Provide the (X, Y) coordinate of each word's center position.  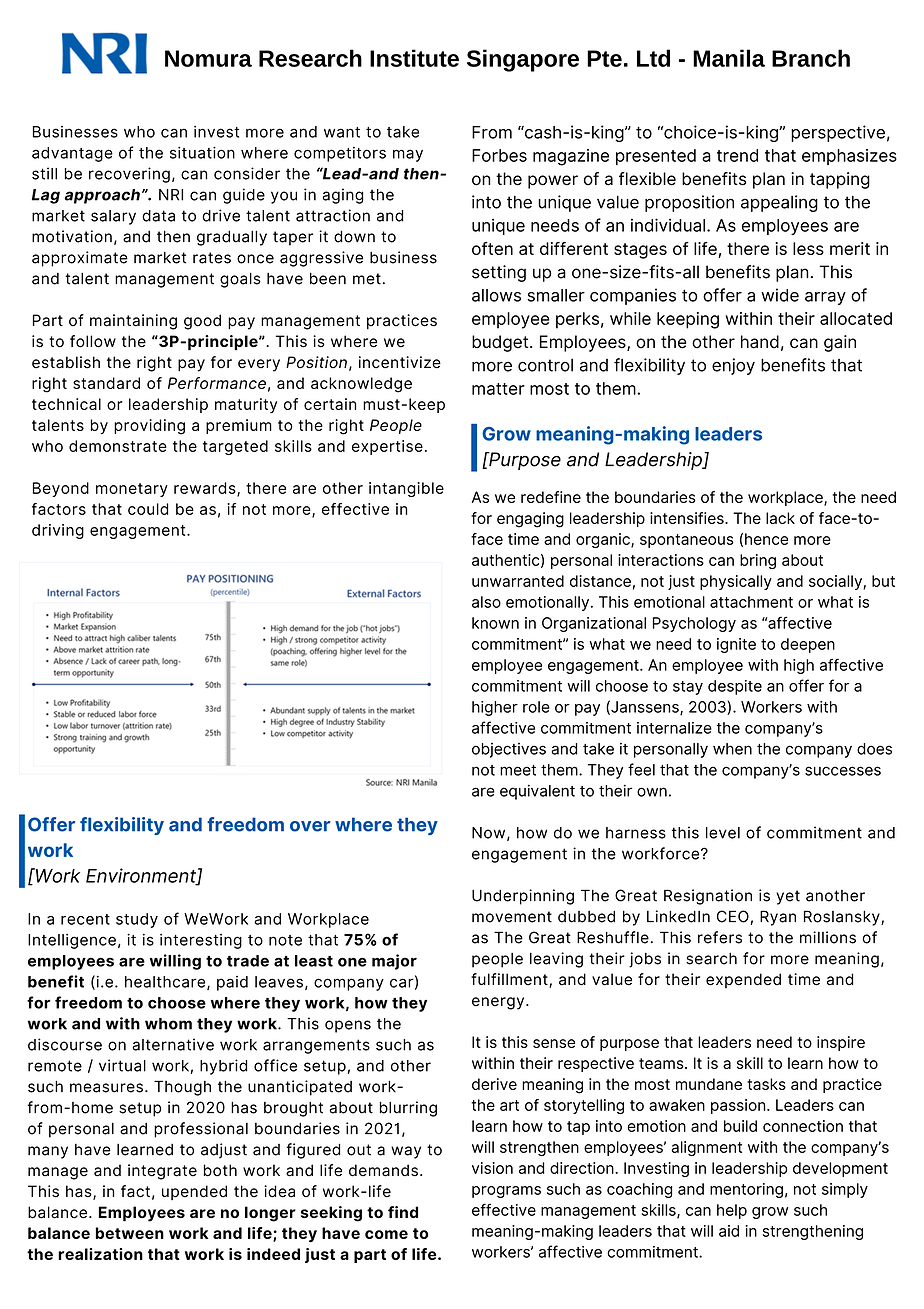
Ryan (778, 918)
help (732, 1211)
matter (498, 389)
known (495, 623)
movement (512, 917)
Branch (811, 58)
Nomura (208, 58)
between (130, 1233)
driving (58, 531)
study (137, 920)
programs (506, 1192)
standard (106, 383)
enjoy (733, 366)
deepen (808, 645)
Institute (414, 58)
